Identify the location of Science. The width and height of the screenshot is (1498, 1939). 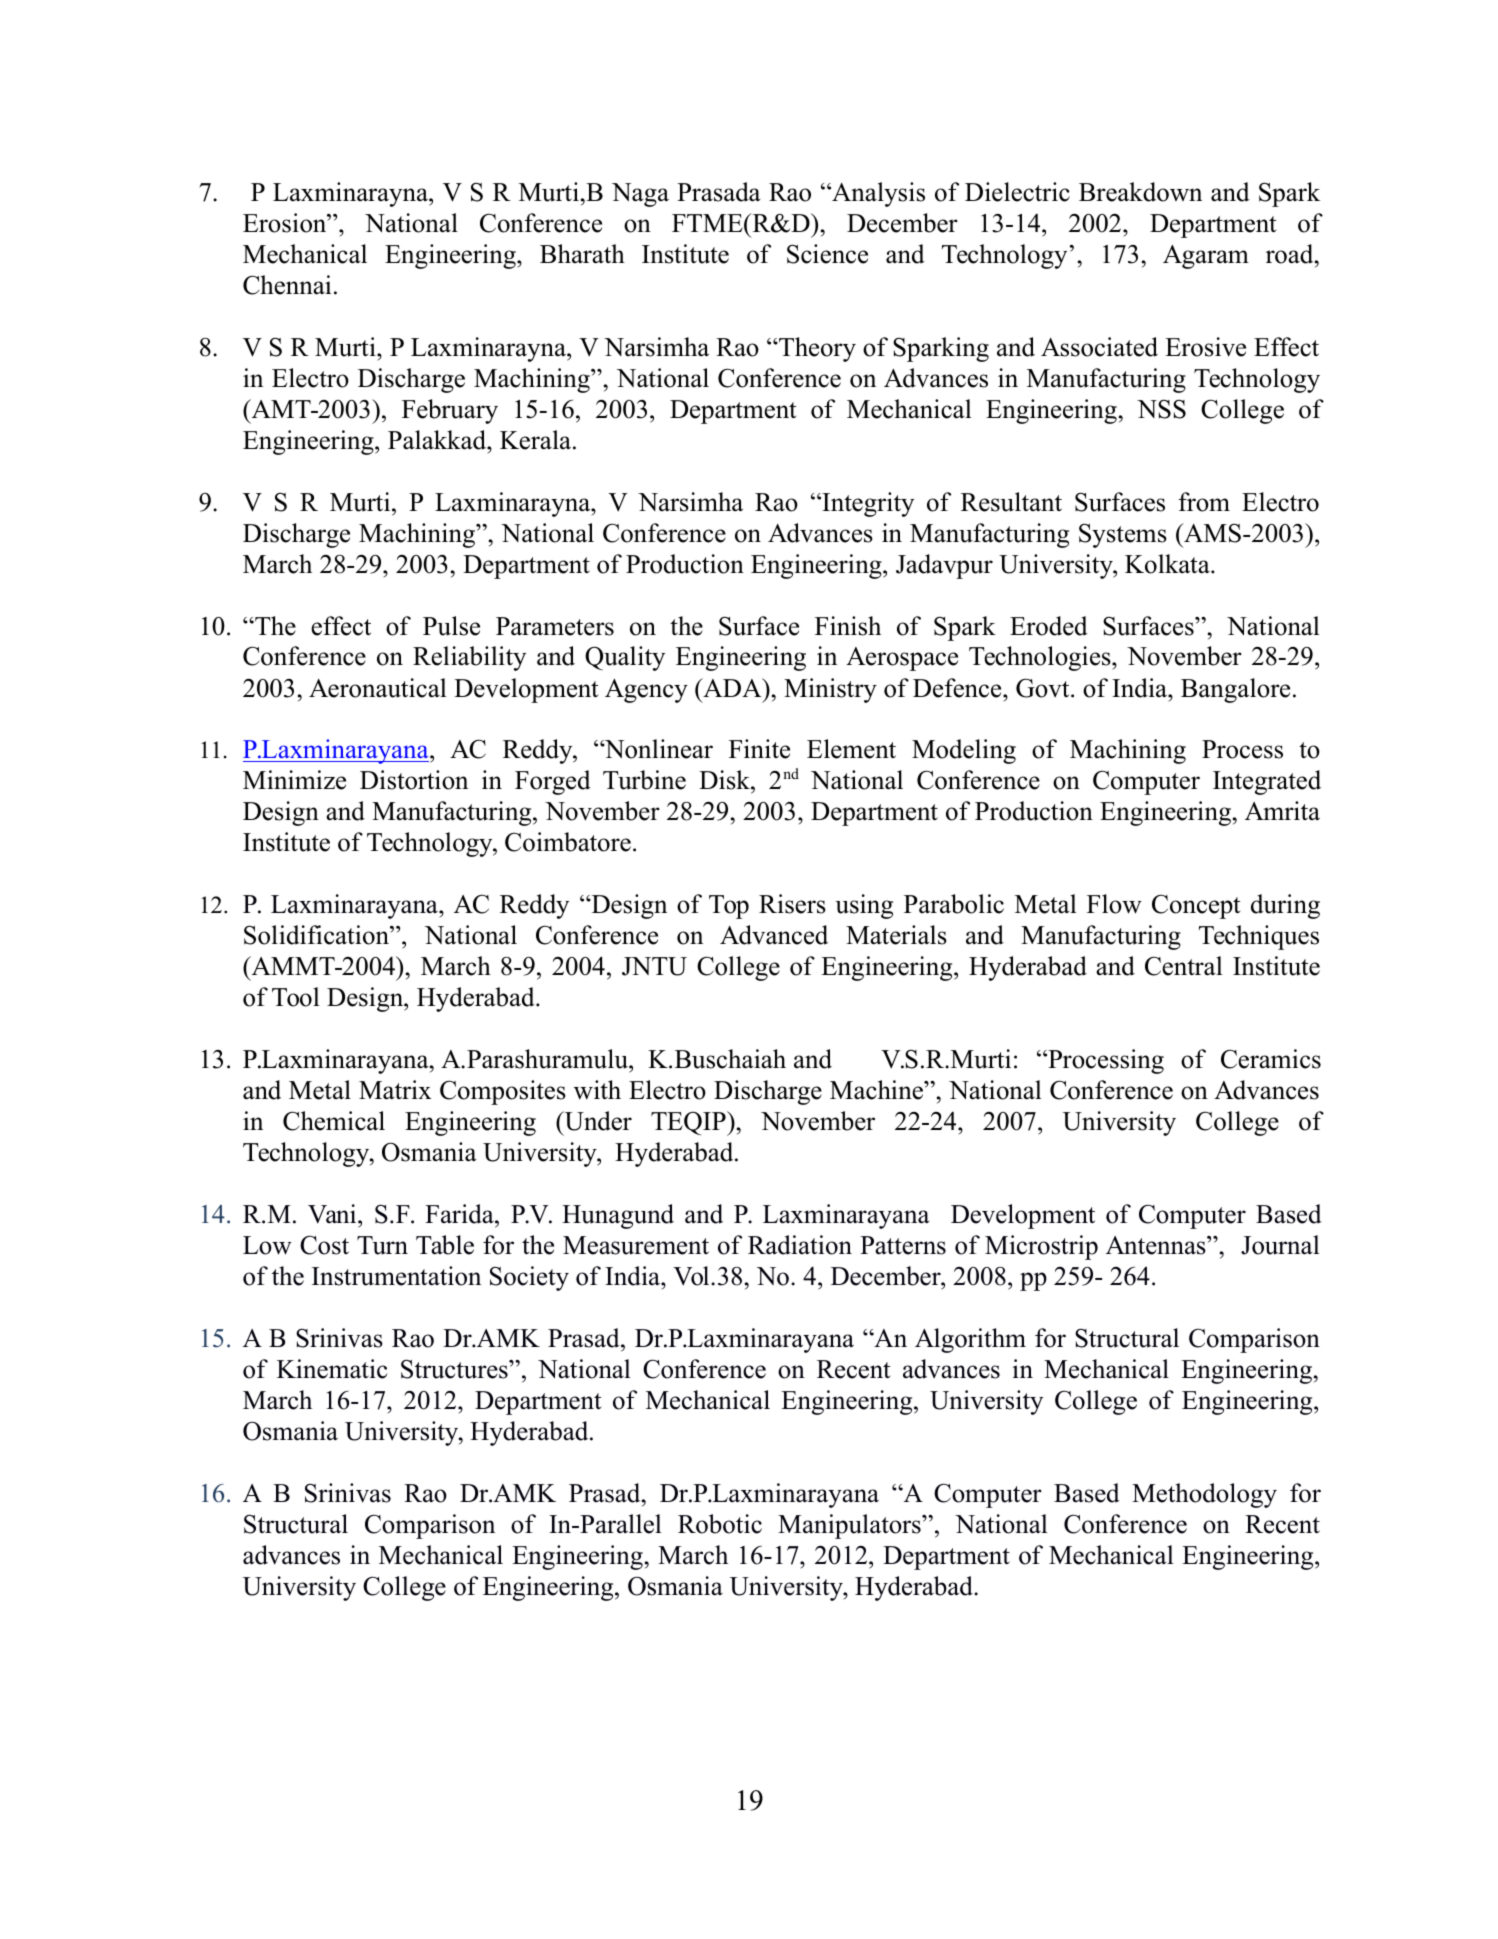
(827, 254).
